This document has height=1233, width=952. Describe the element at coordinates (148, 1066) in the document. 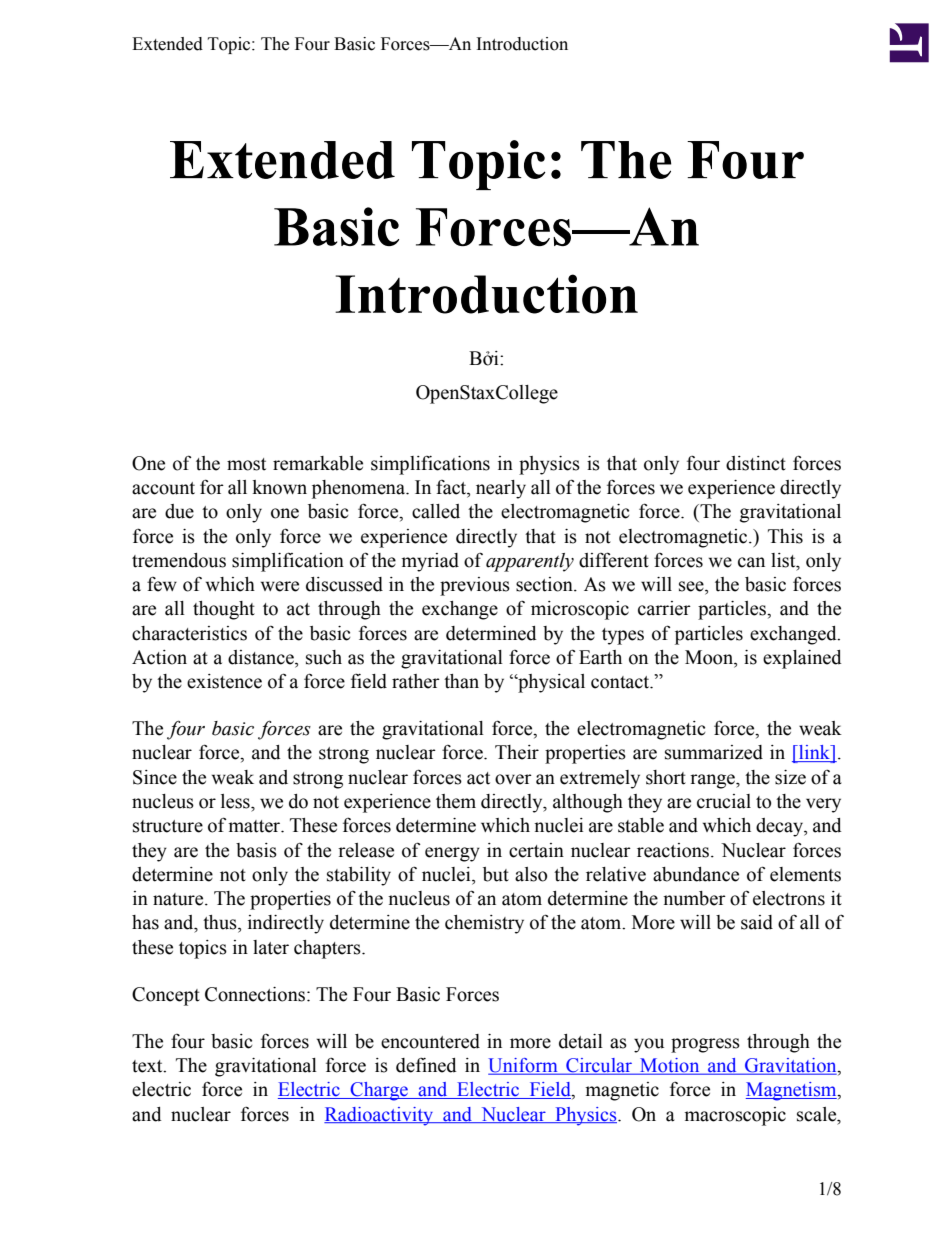

I see `text` at that location.
